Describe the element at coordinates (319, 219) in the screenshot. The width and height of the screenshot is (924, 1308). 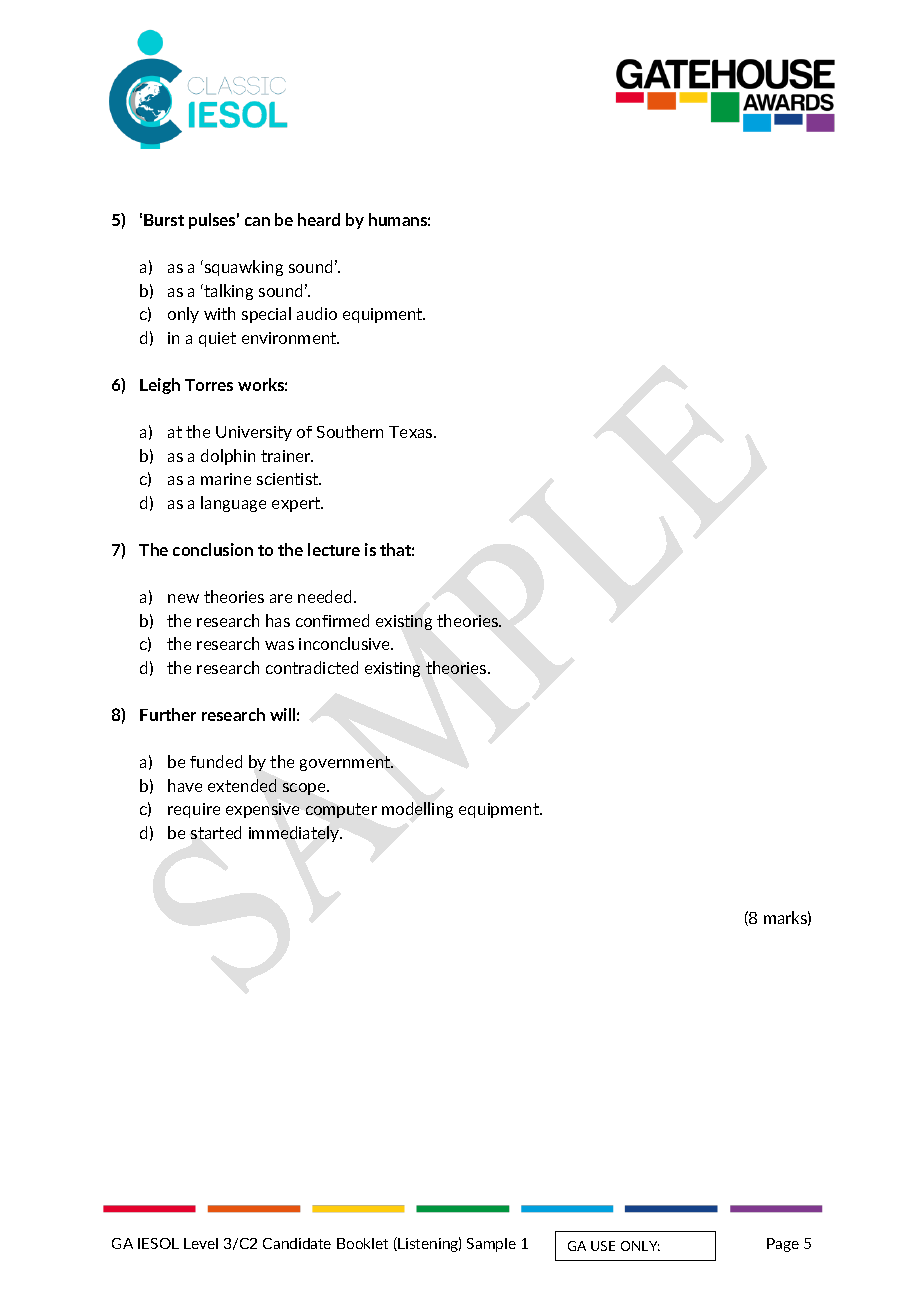
I see `heard` at that location.
